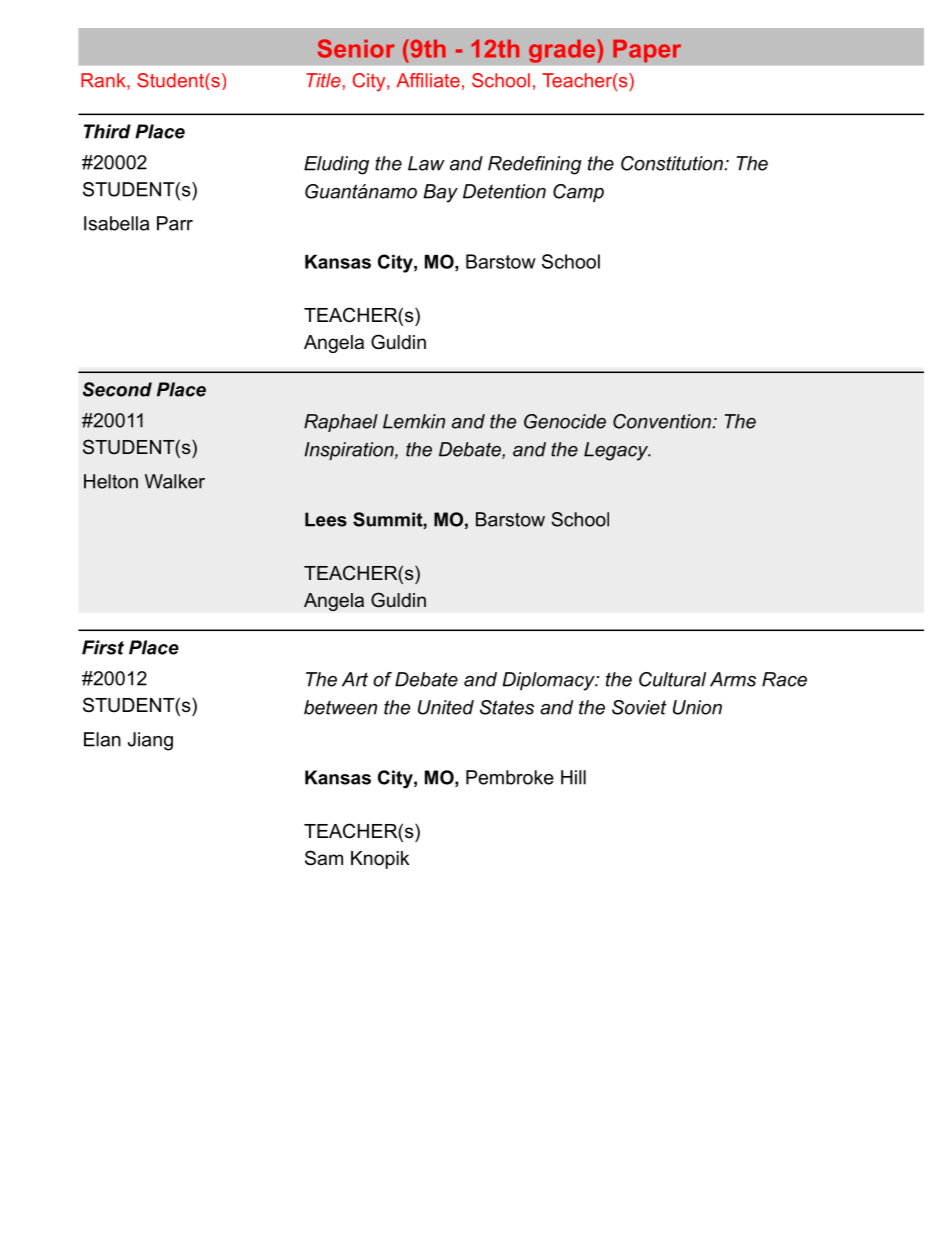  What do you see at coordinates (107, 131) in the image?
I see `Third` at bounding box center [107, 131].
